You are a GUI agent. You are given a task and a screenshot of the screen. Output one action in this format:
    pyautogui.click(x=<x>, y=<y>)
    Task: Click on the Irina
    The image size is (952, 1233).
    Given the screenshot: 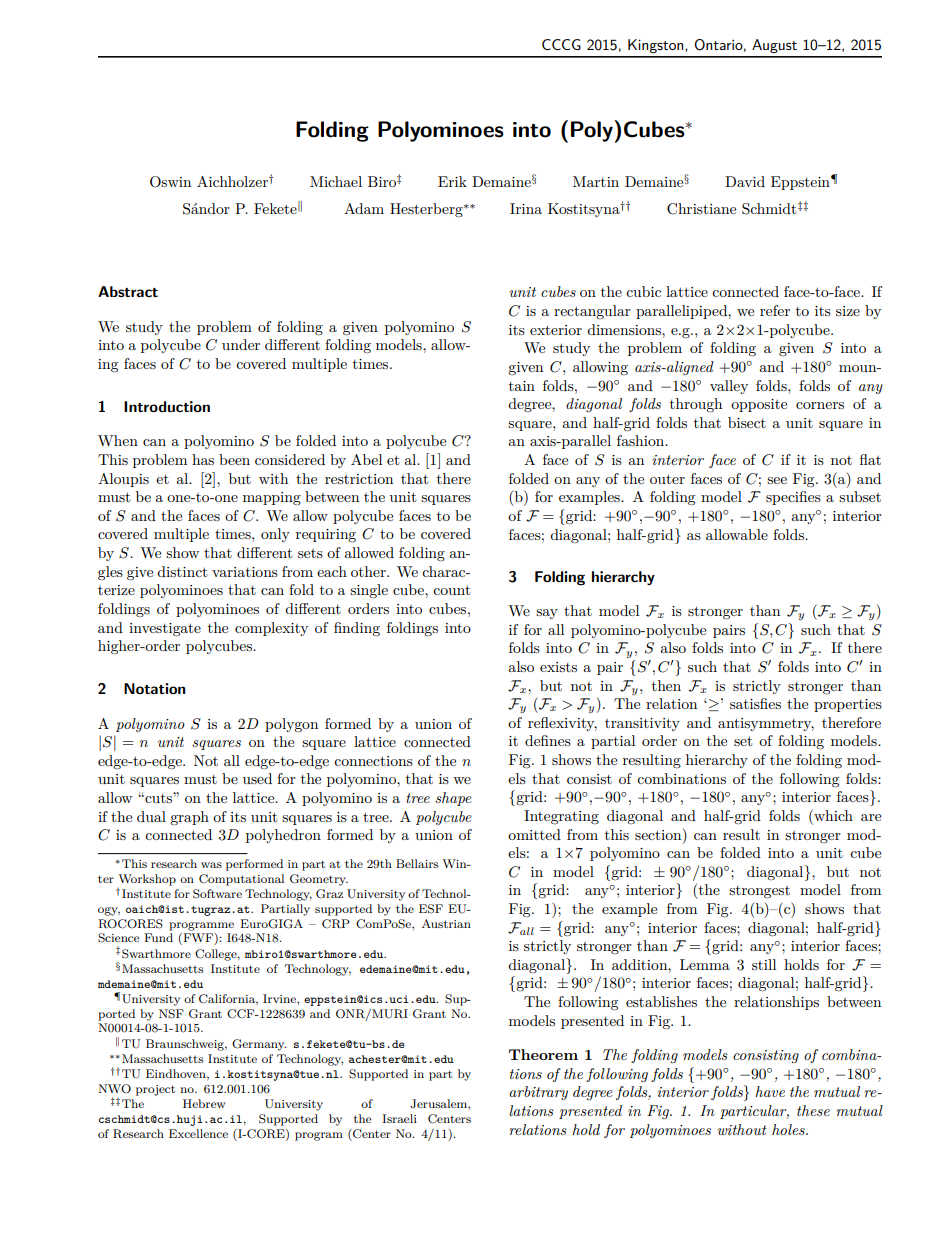 What is the action you would take?
    pyautogui.click(x=526, y=208)
